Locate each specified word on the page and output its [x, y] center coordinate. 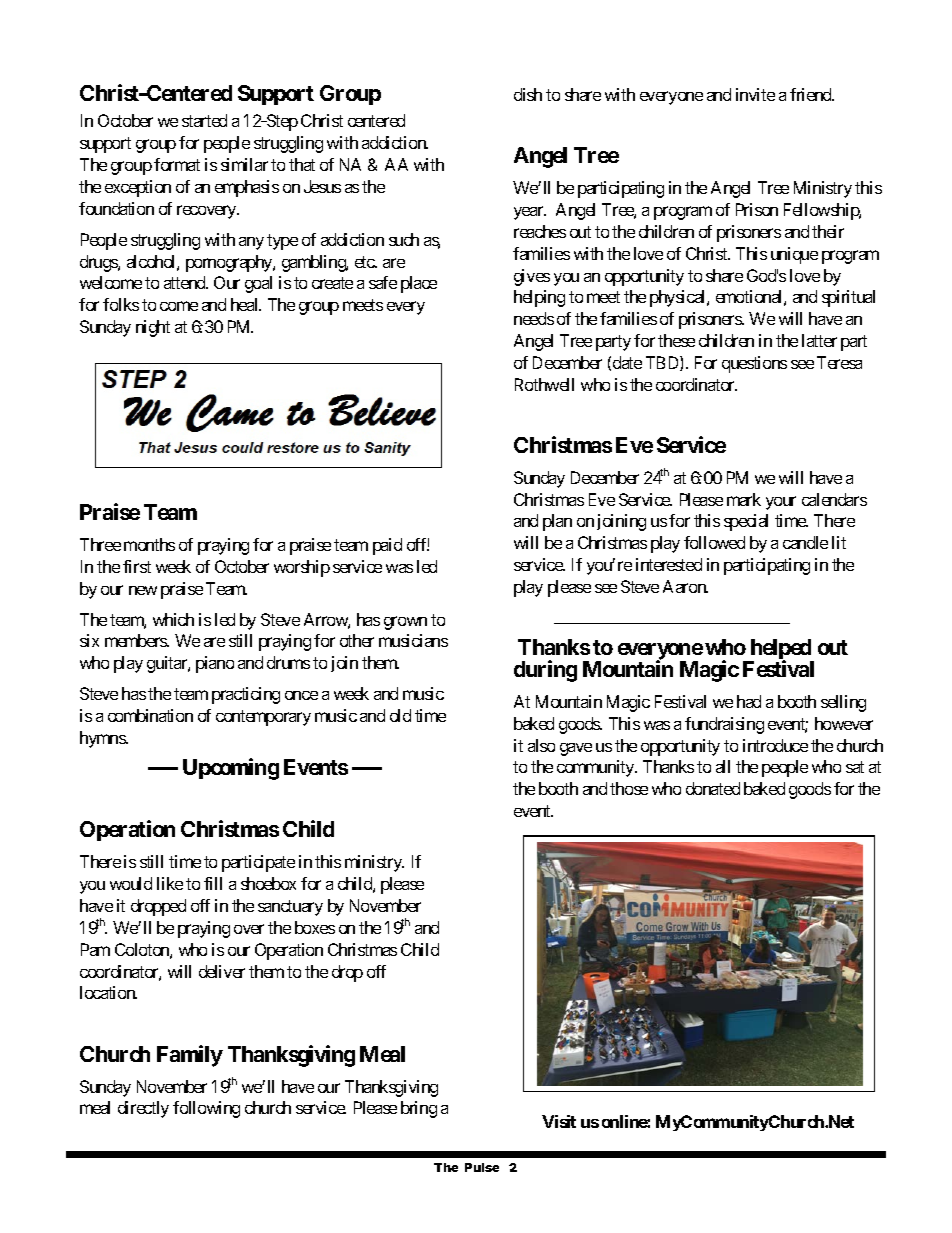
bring [419, 1109]
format [177, 164]
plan [557, 522]
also [541, 745]
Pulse [482, 1167]
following [206, 1109]
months [149, 544]
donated [713, 788]
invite [755, 94]
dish [528, 94]
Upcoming [231, 769]
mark [744, 499]
